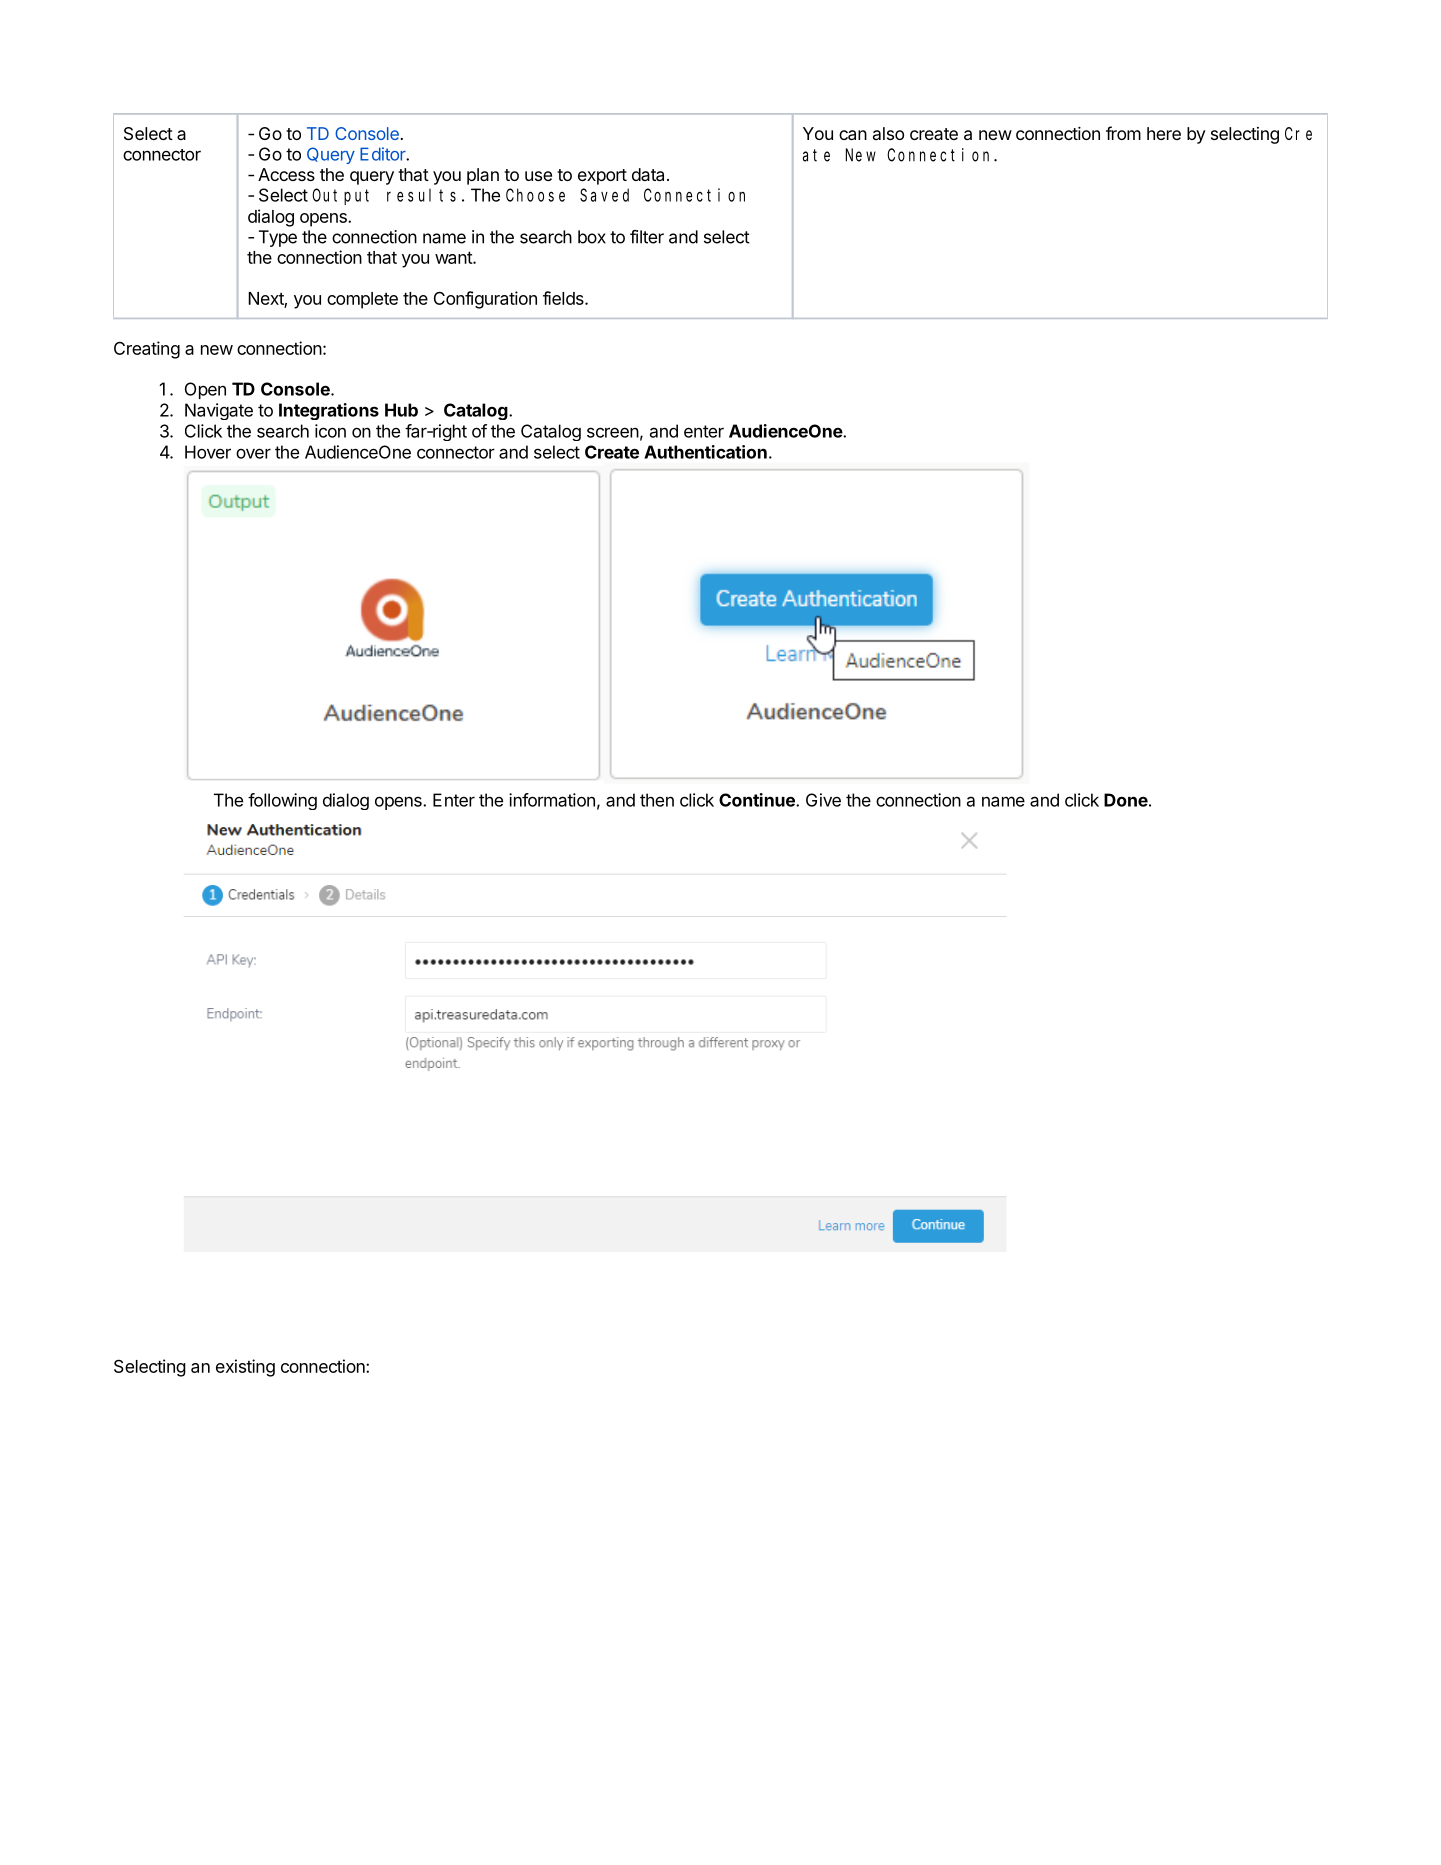 This document has width=1441, height=1865. I want to click on Integrations, so click(329, 411).
